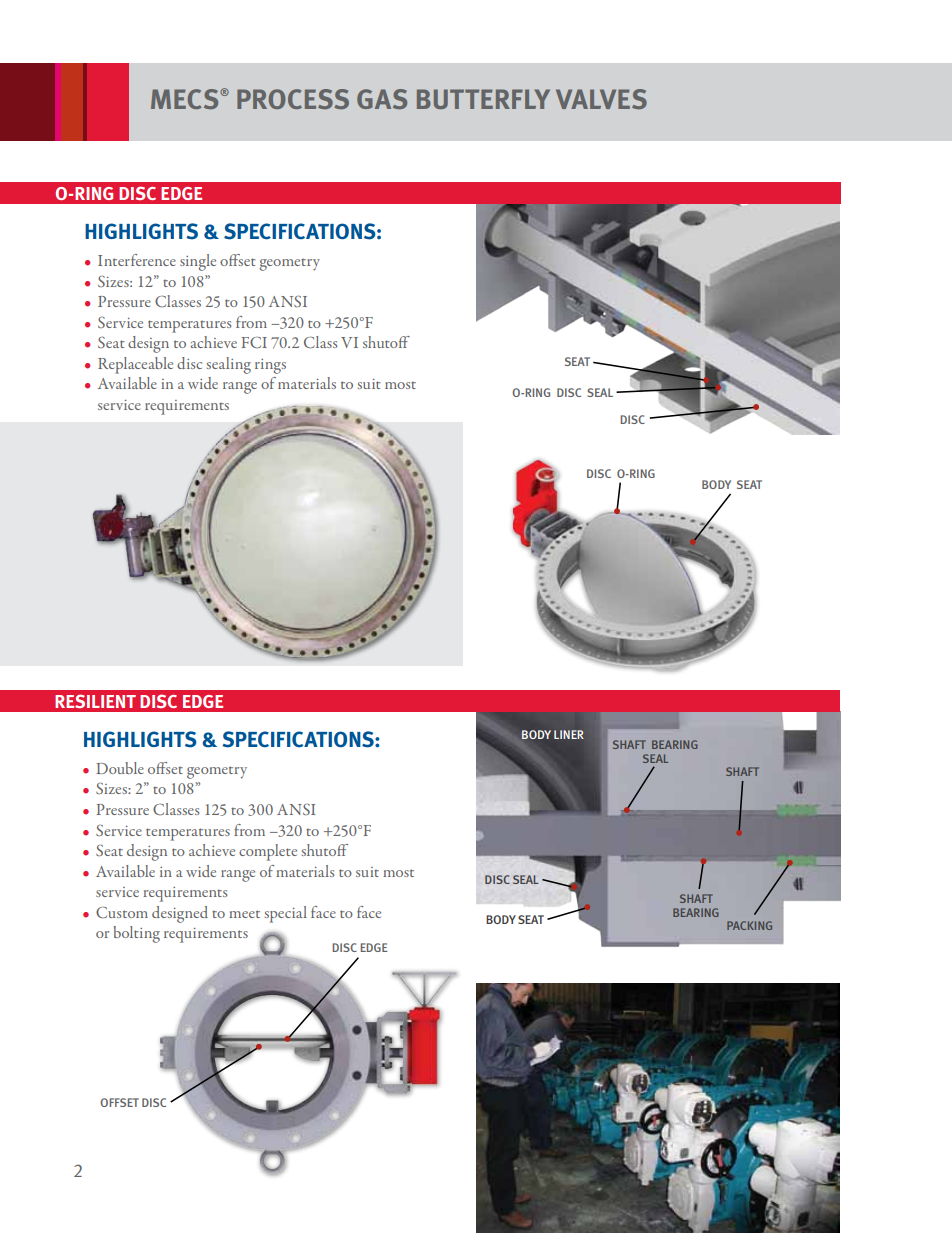 The width and height of the screenshot is (952, 1233). I want to click on PROCESS, so click(293, 99).
